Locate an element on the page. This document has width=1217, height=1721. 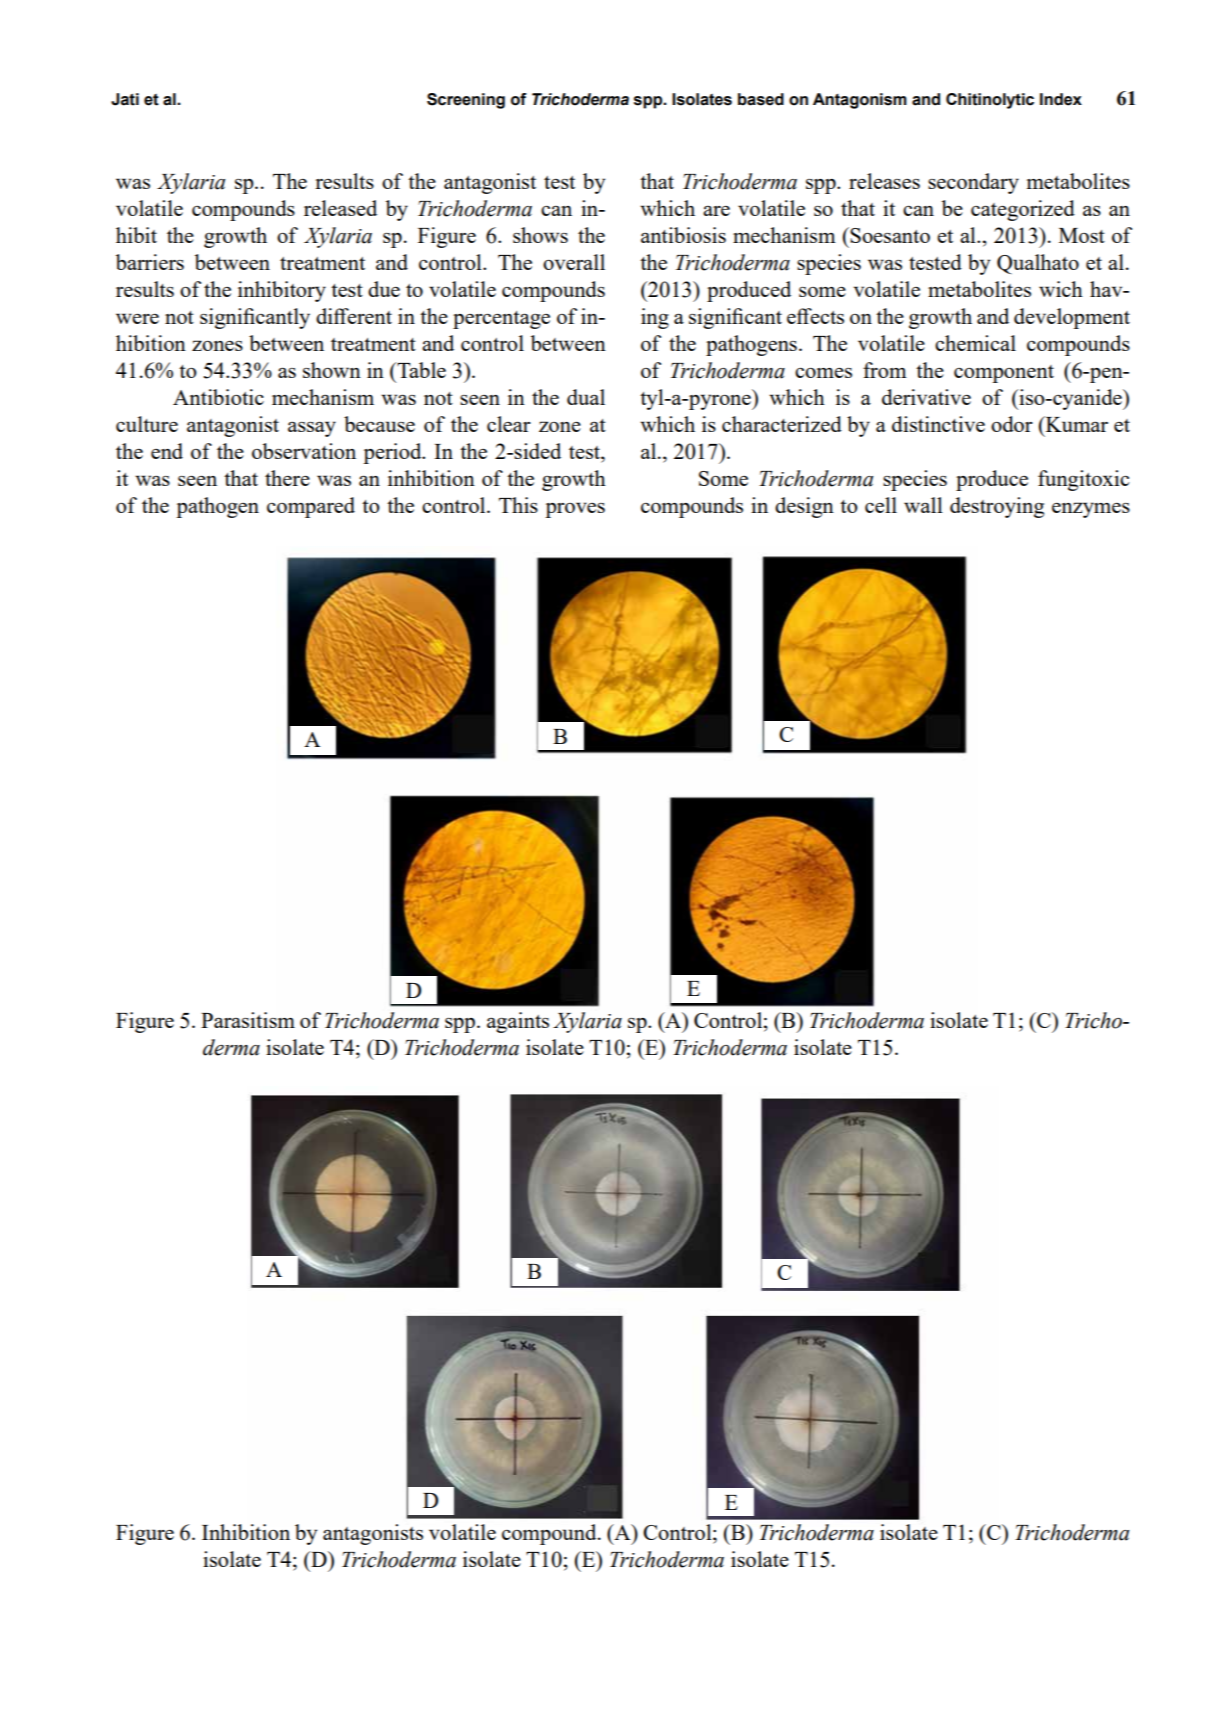
Index is located at coordinates (1061, 99).
